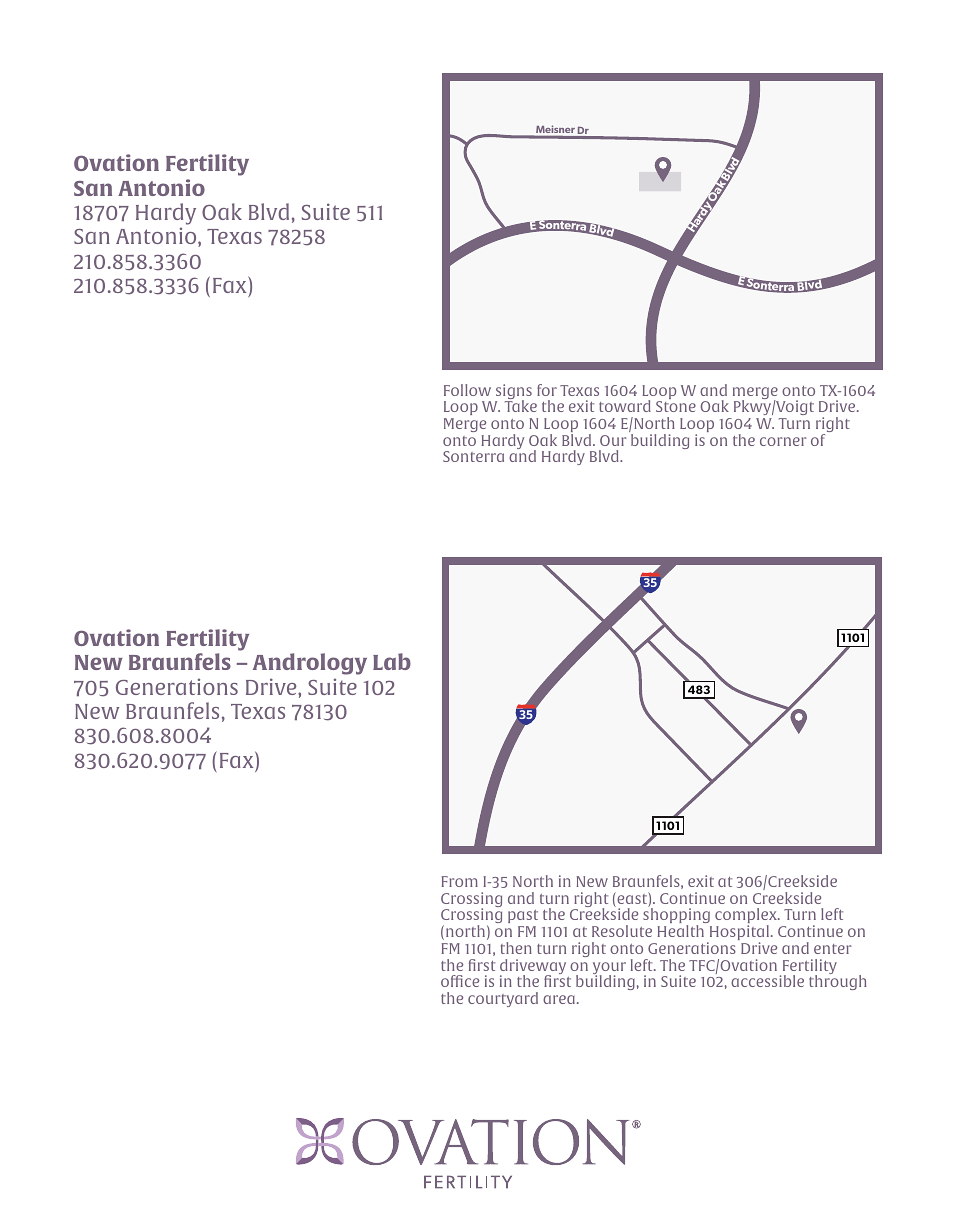  I want to click on office, so click(460, 981).
